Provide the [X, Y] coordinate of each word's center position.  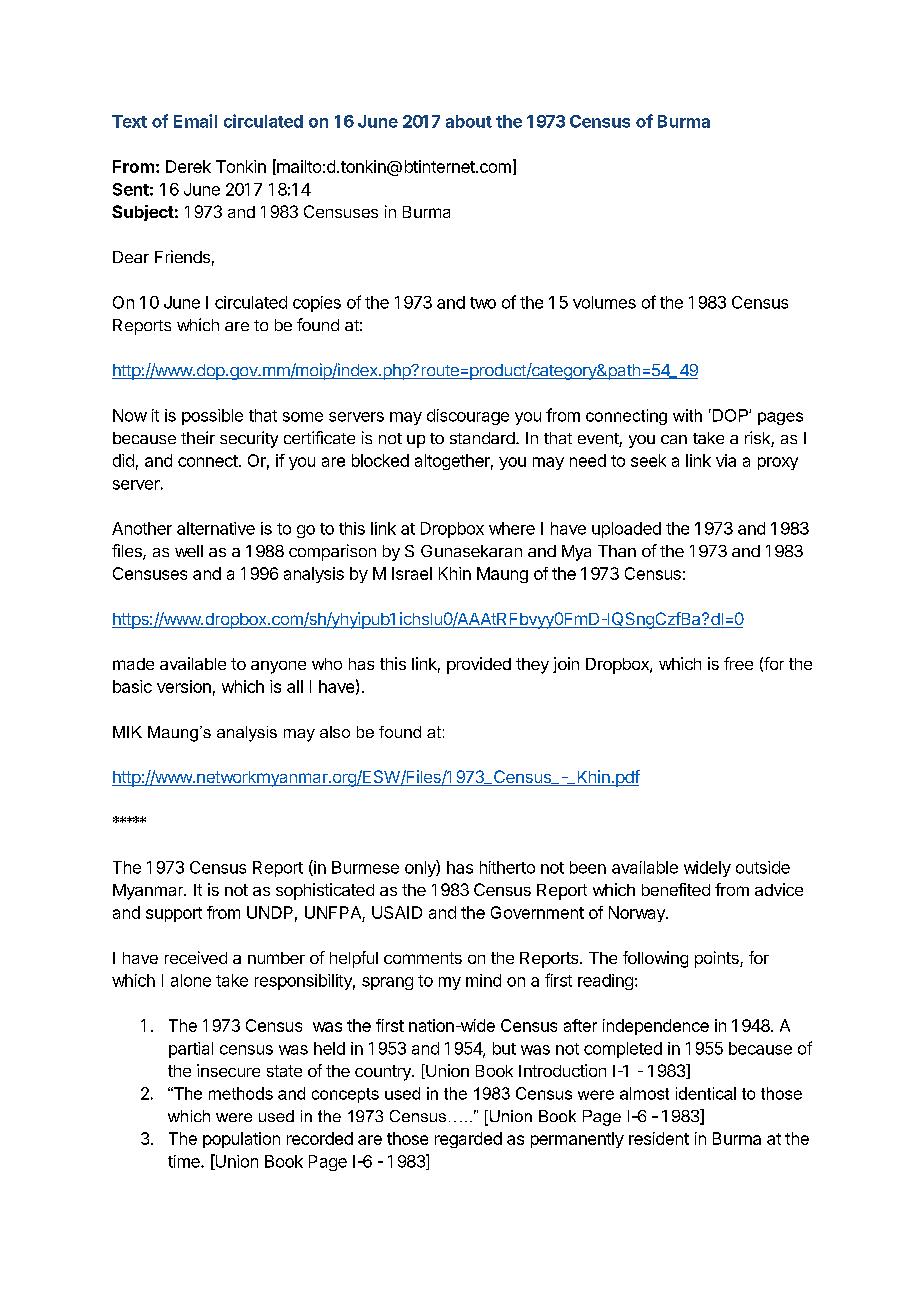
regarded [468, 1140]
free [738, 663]
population [241, 1140]
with [687, 415]
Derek [188, 166]
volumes [604, 302]
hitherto [507, 867]
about [469, 121]
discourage [468, 417]
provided [479, 665]
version [184, 686]
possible [212, 417]
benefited [676, 889]
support [174, 914]
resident [659, 1138]
